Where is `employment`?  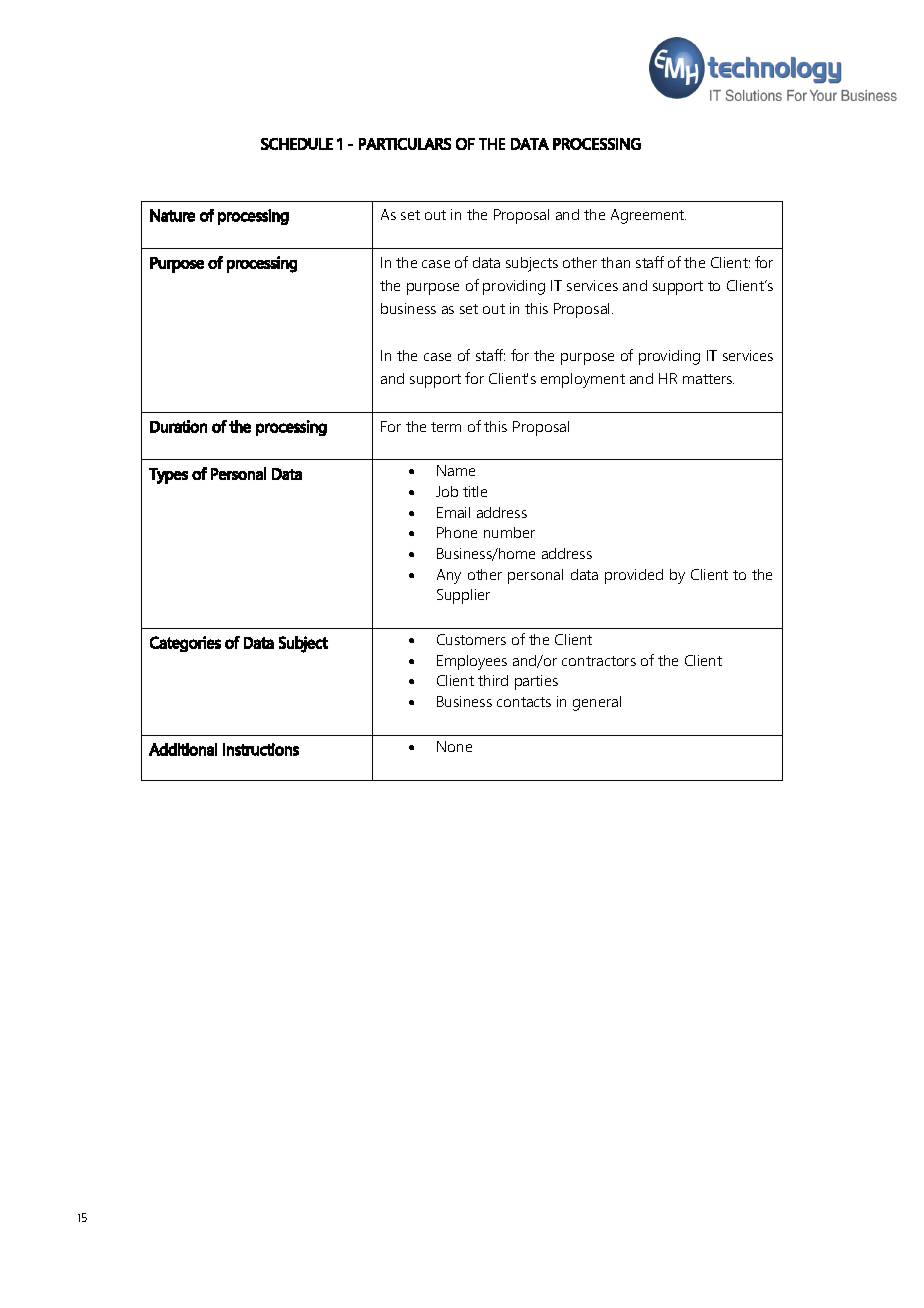 employment is located at coordinates (583, 380).
